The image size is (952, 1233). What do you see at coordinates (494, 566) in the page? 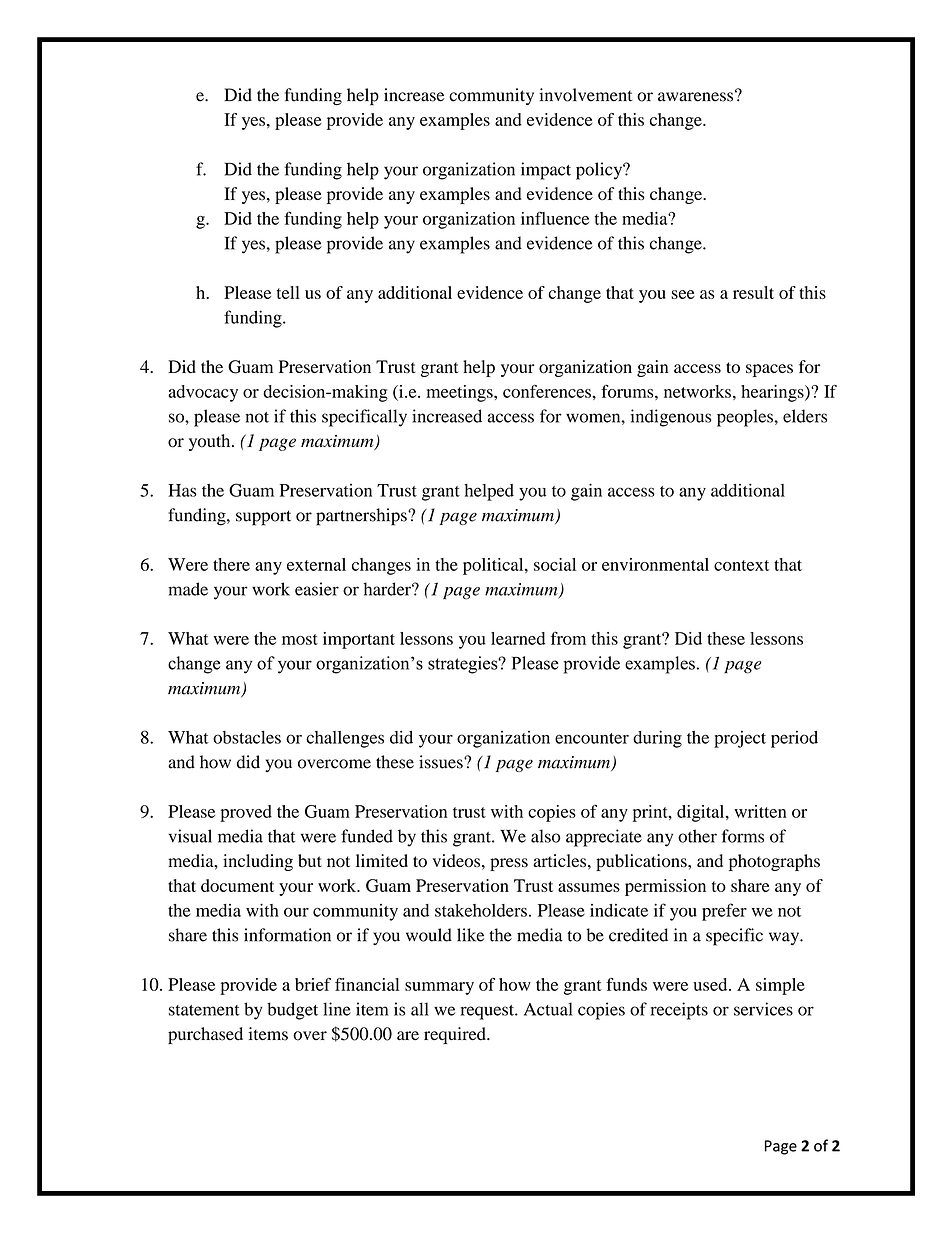
I see `political` at bounding box center [494, 566].
